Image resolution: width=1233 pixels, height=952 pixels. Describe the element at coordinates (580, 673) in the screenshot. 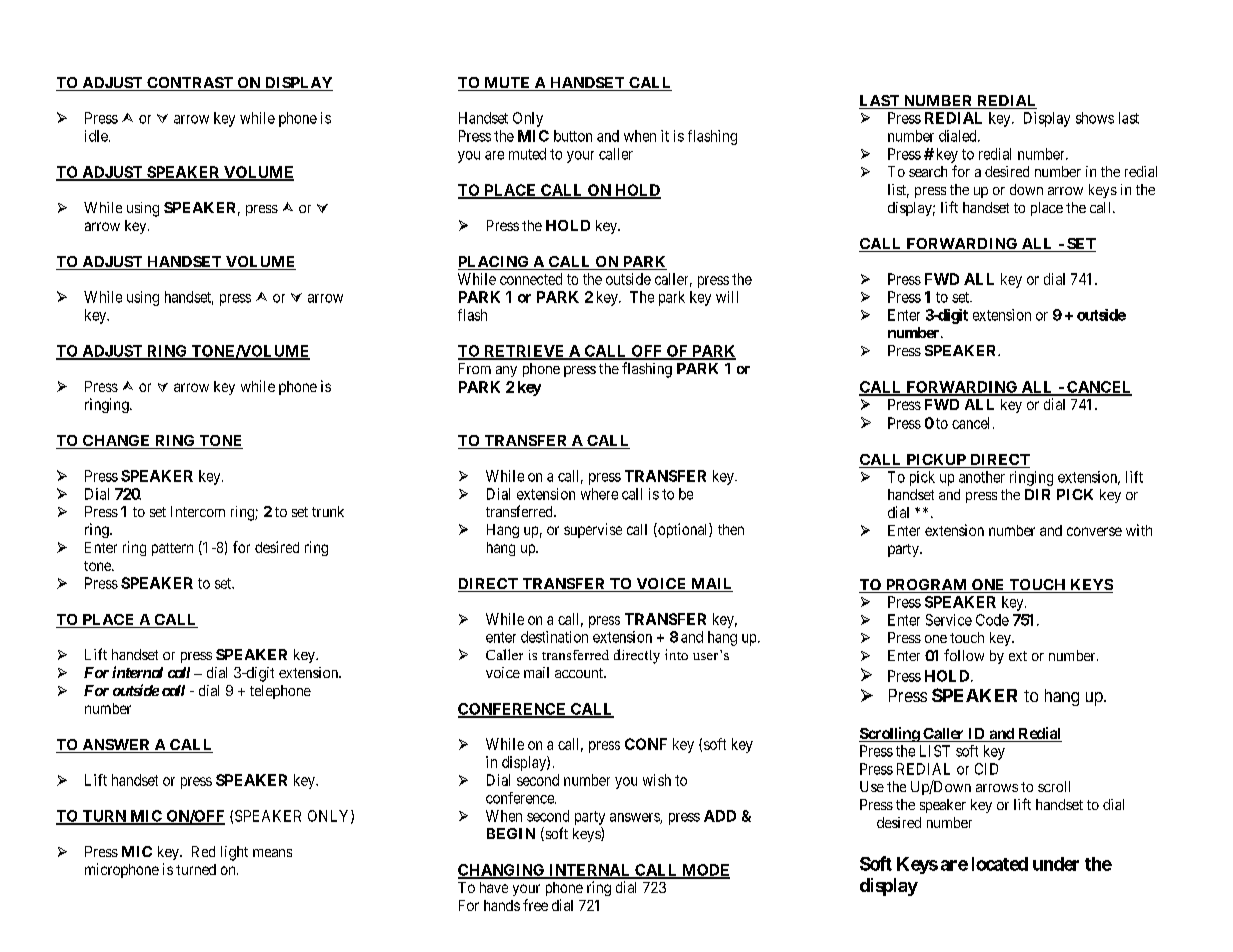

I see `account` at that location.
